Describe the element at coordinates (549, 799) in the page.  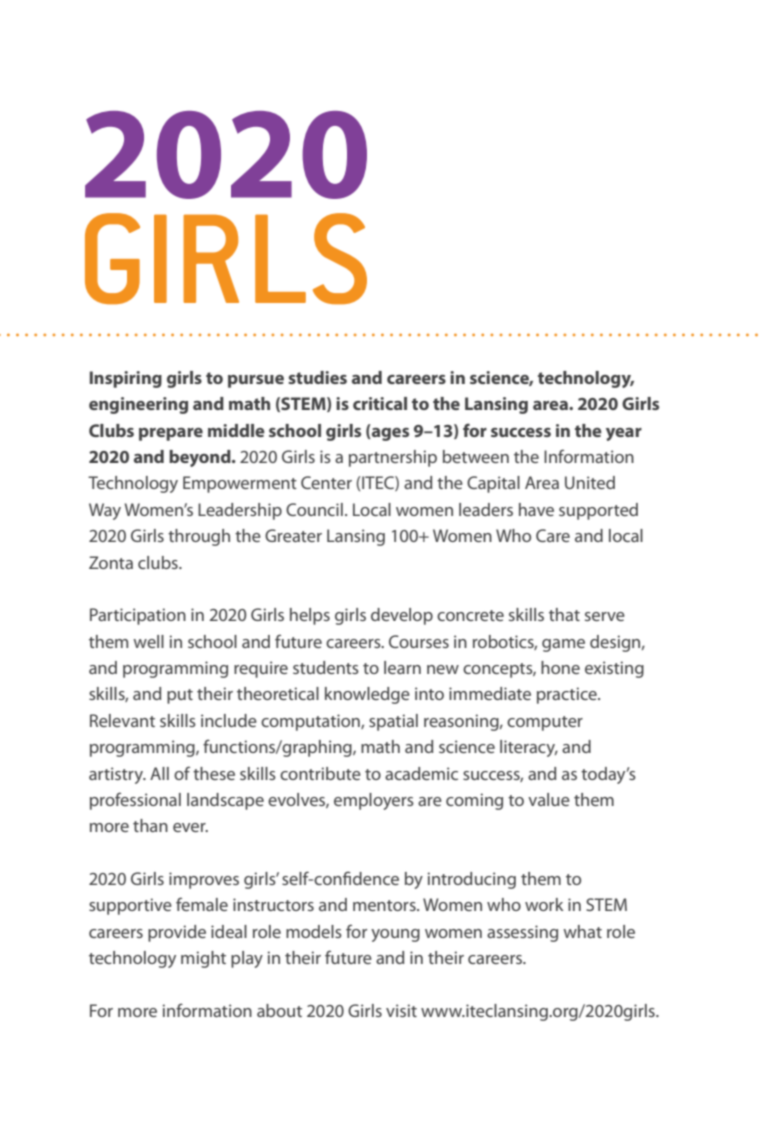
I see `value` at that location.
